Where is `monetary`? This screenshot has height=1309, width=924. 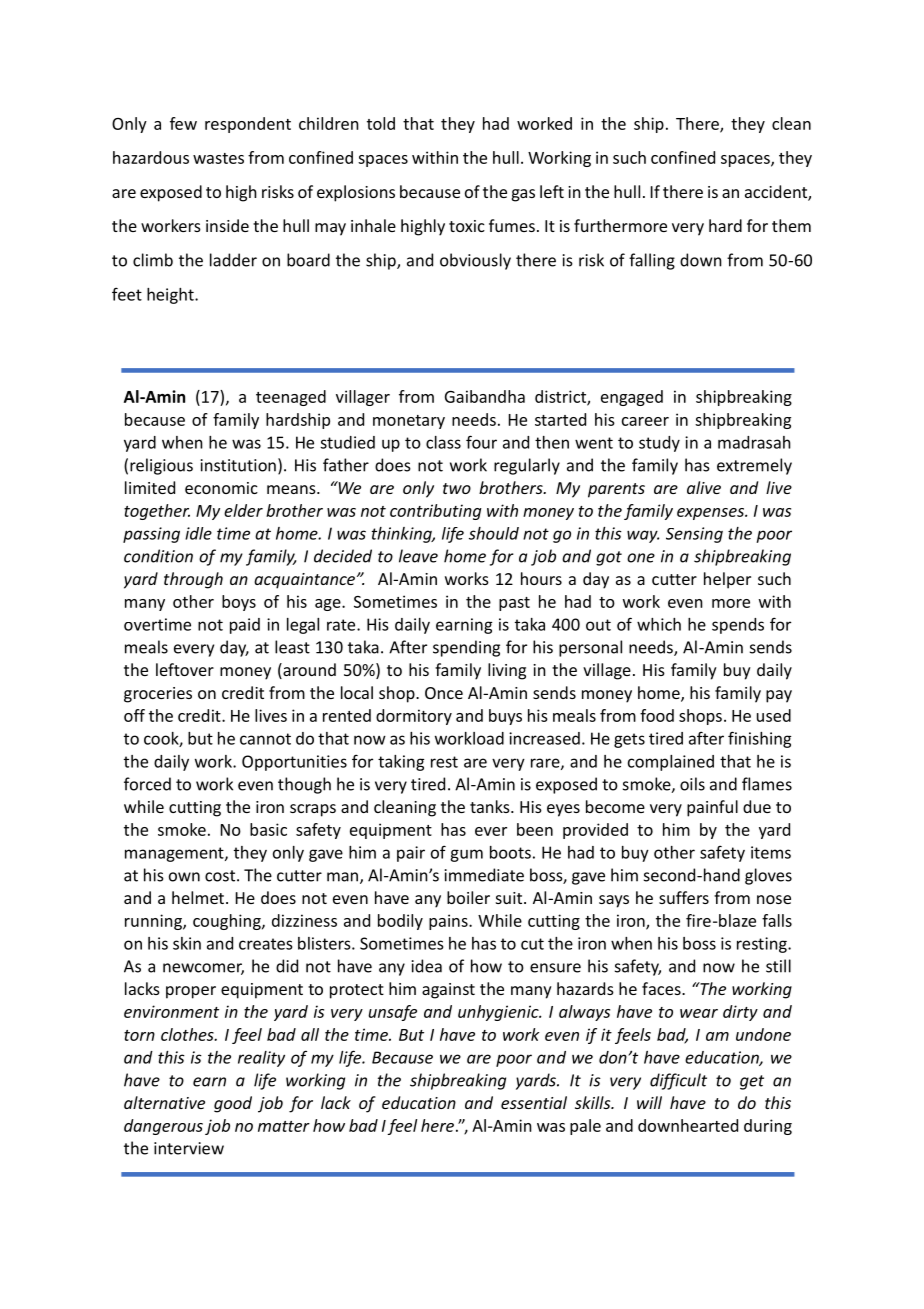
monetary is located at coordinates (409, 422).
